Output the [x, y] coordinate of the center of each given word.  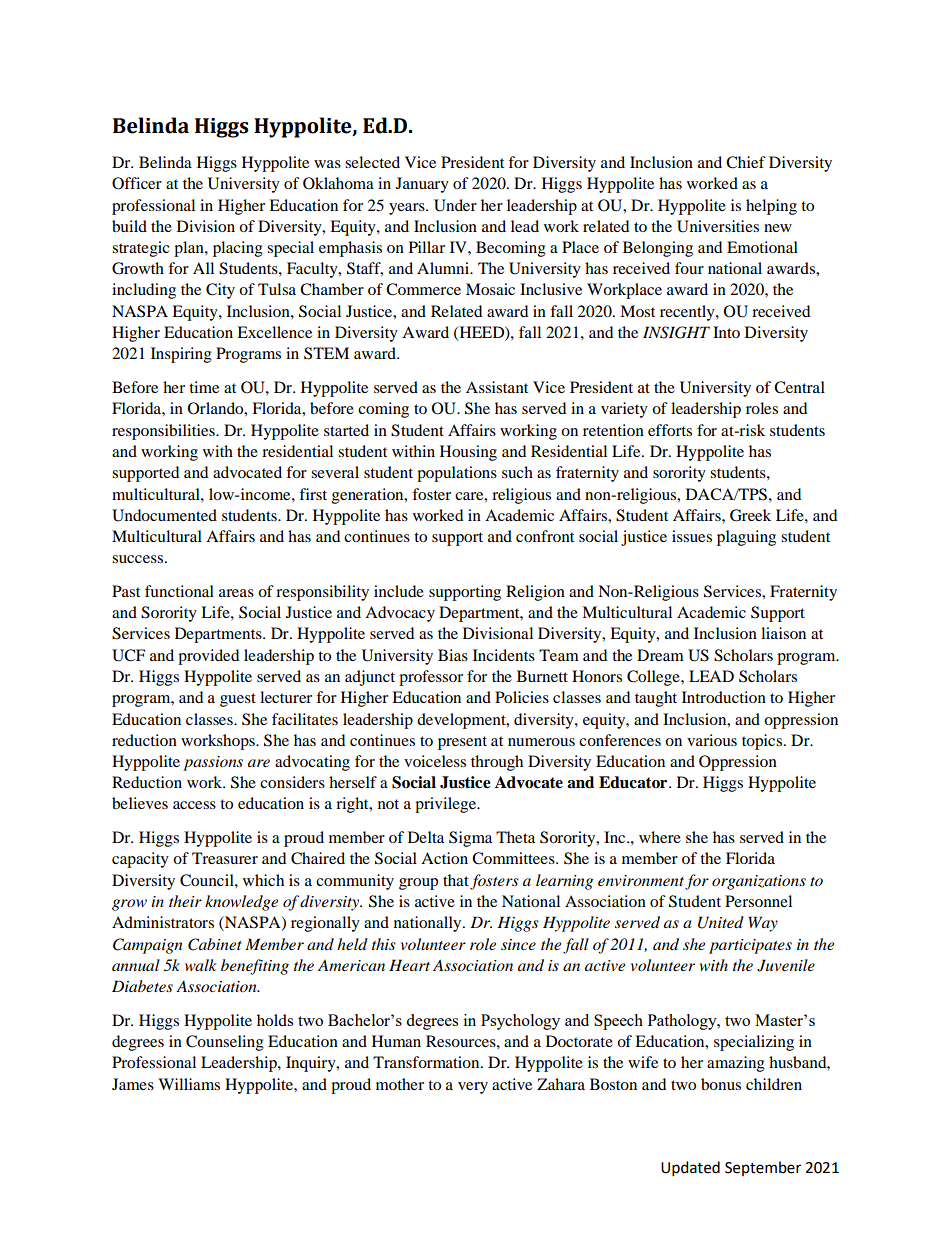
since [518, 944]
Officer [137, 183]
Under [455, 205]
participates [750, 946]
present [462, 743]
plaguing [746, 538]
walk [201, 965]
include [399, 591]
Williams [189, 1084]
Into [726, 332]
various [712, 740]
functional [179, 591]
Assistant [497, 387]
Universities [718, 226]
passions [213, 763]
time [204, 387]
